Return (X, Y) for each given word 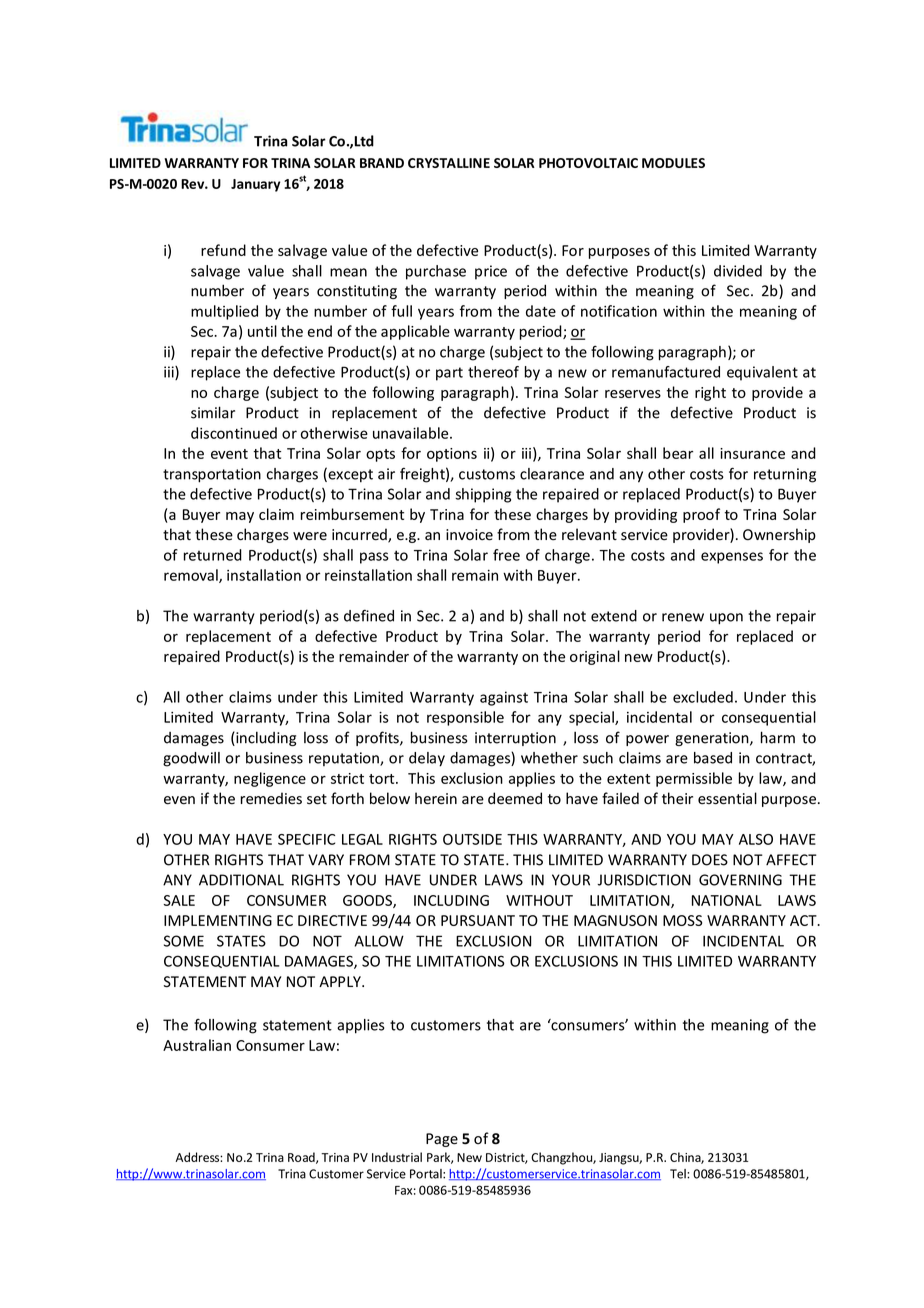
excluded (703, 697)
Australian (197, 1045)
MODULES (673, 163)
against (504, 698)
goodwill (191, 759)
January (255, 185)
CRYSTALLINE (449, 163)
